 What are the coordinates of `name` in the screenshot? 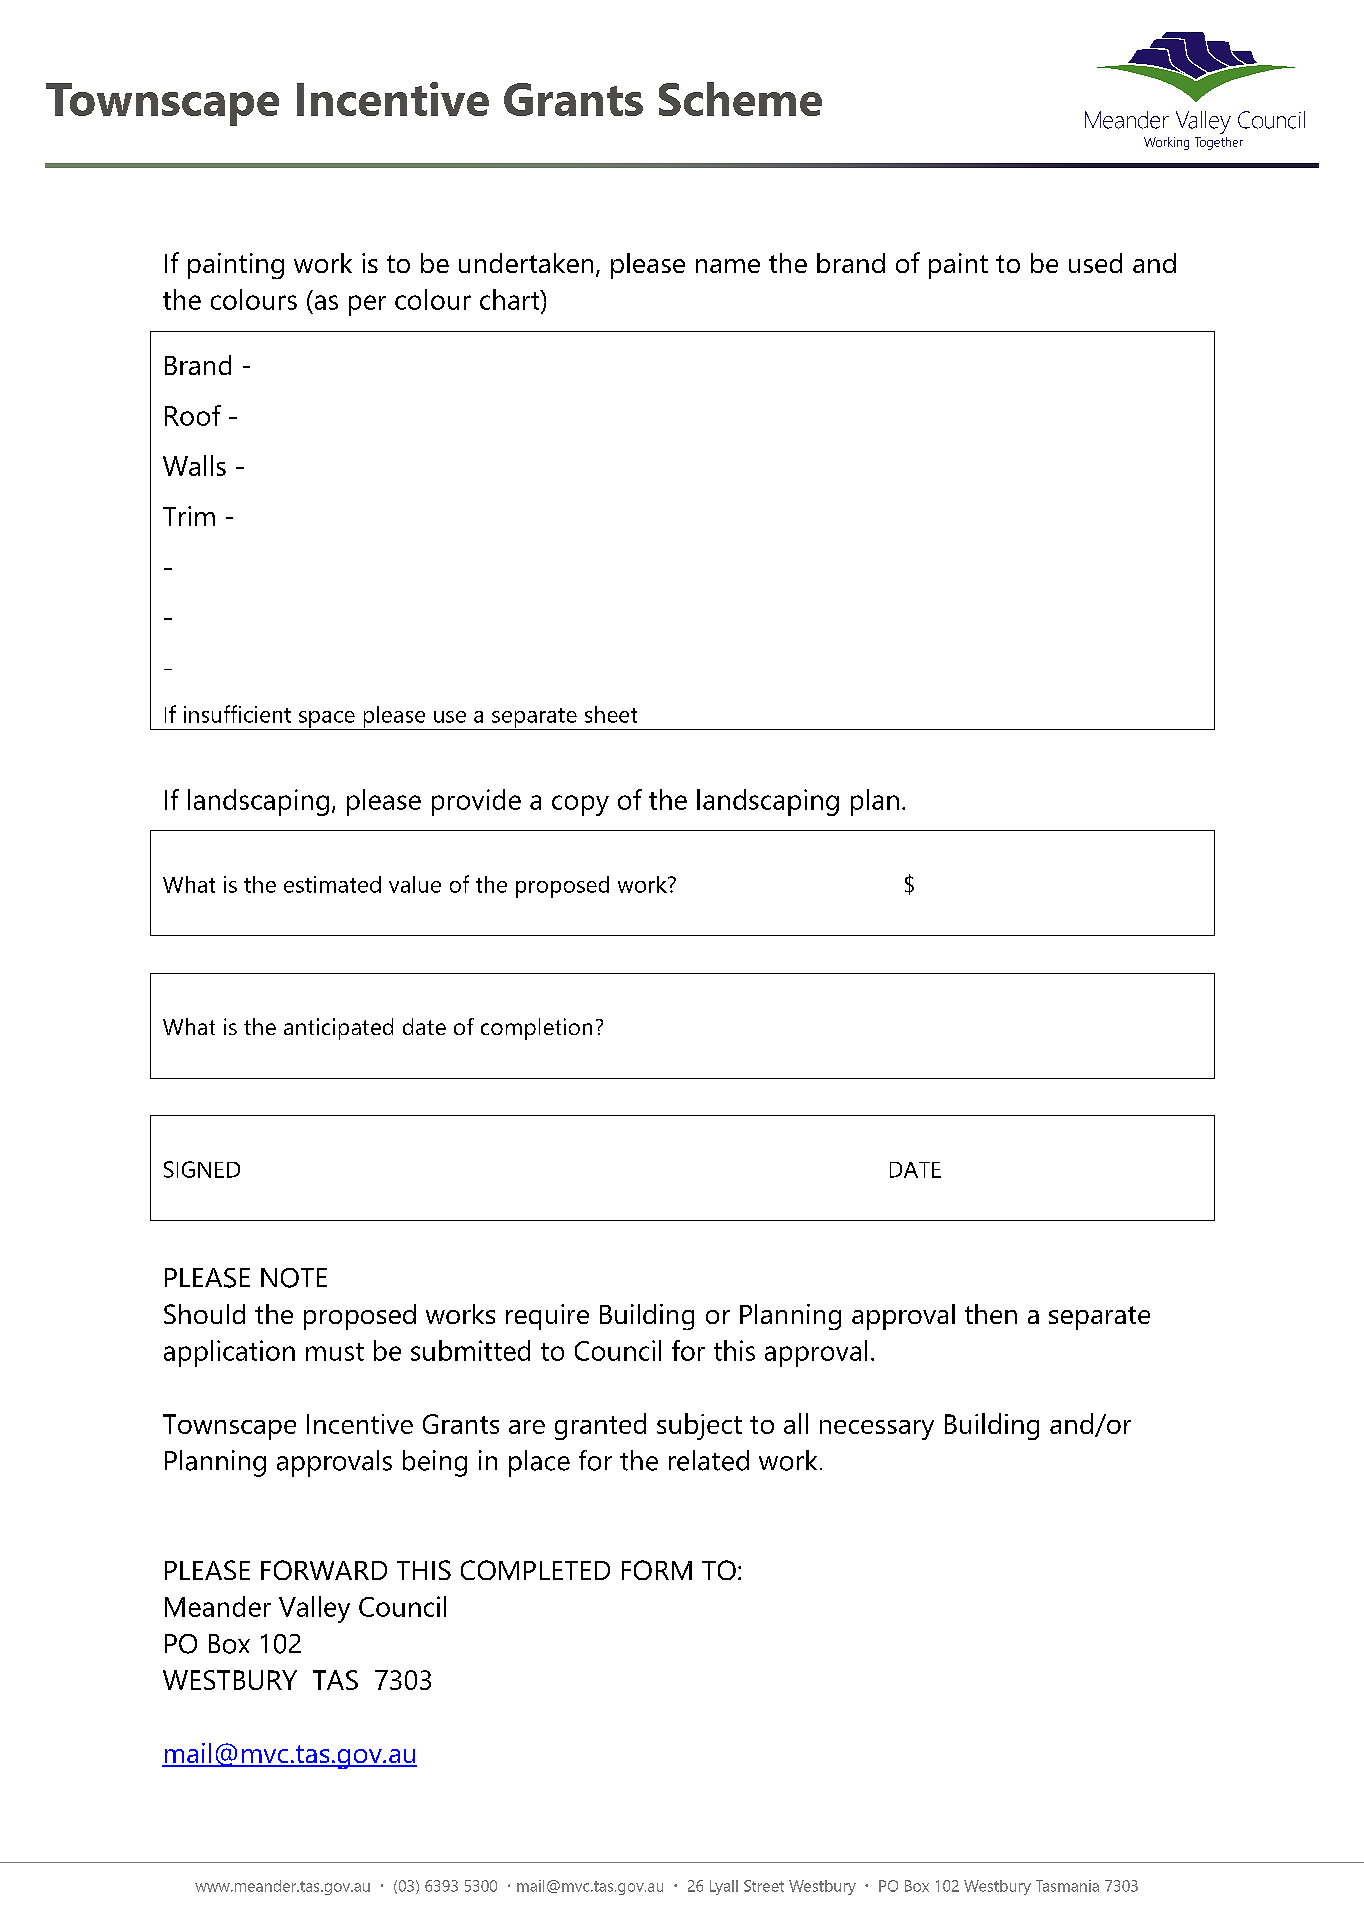 It's located at (728, 266).
